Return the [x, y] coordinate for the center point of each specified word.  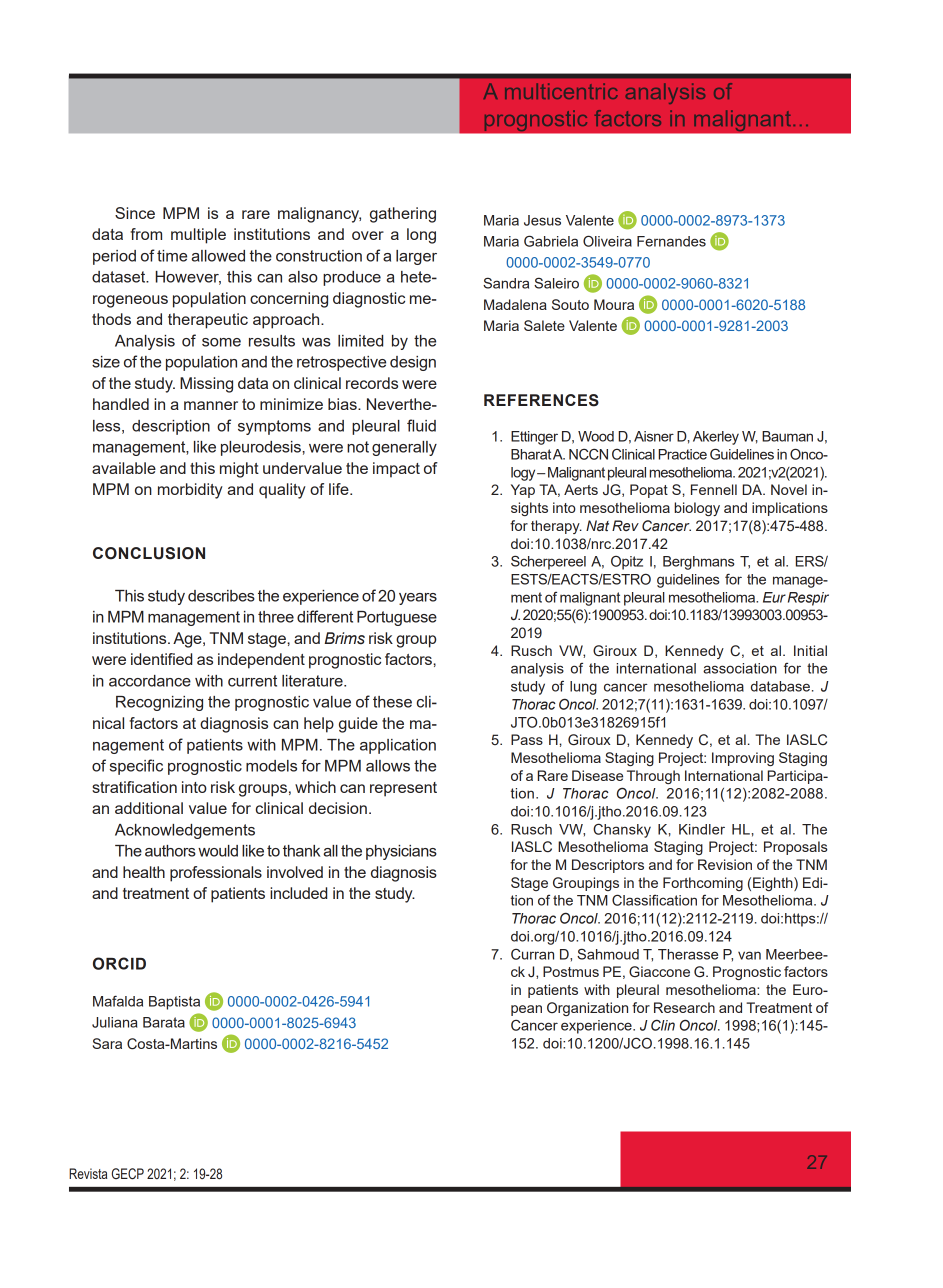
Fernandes [671, 241]
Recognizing [159, 703]
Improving [743, 759]
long [421, 236]
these [392, 702]
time [172, 256]
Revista [88, 1173]
